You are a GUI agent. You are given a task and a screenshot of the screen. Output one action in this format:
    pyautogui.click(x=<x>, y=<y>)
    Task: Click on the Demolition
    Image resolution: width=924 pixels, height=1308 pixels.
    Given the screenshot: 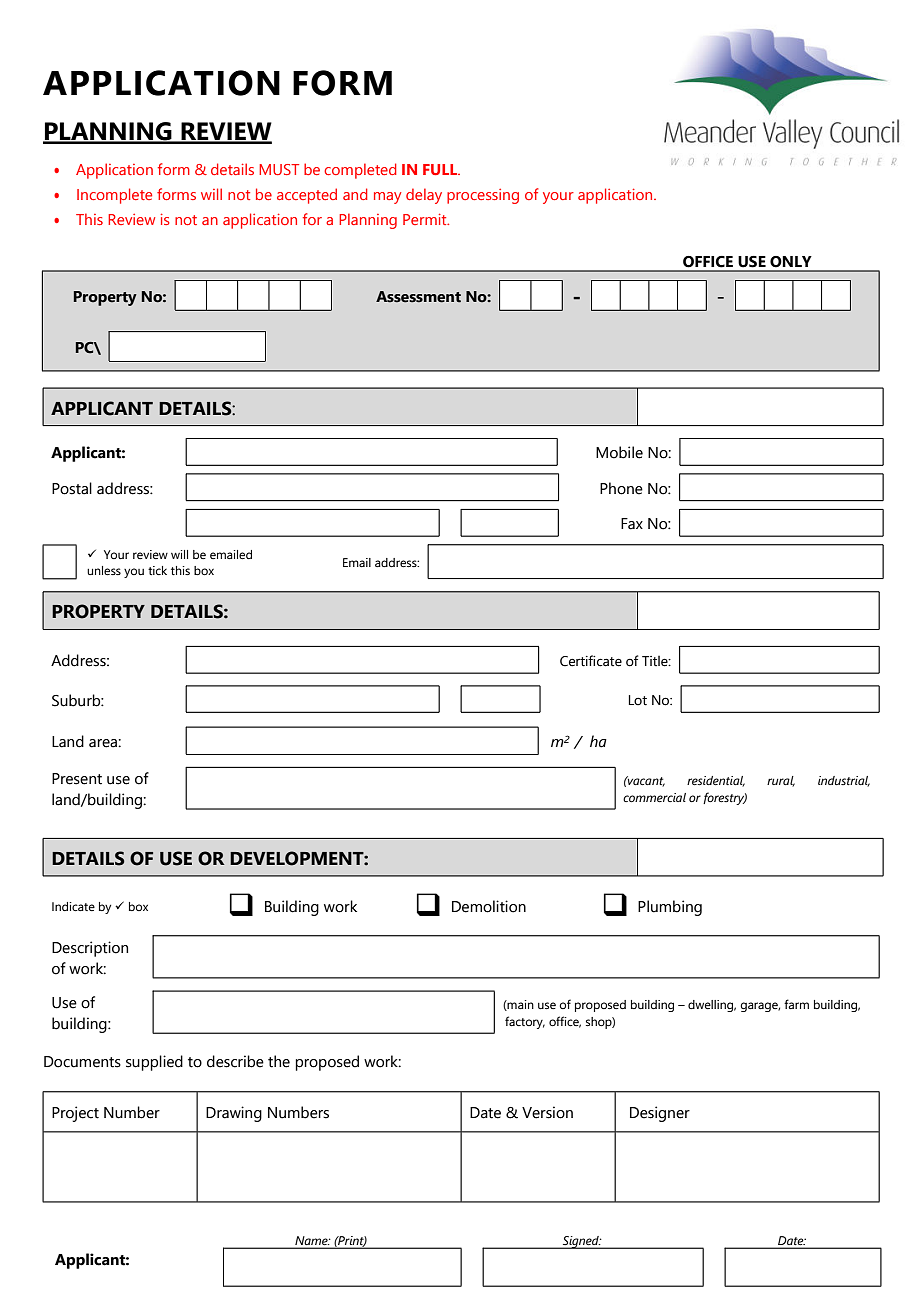 What is the action you would take?
    pyautogui.click(x=489, y=906)
